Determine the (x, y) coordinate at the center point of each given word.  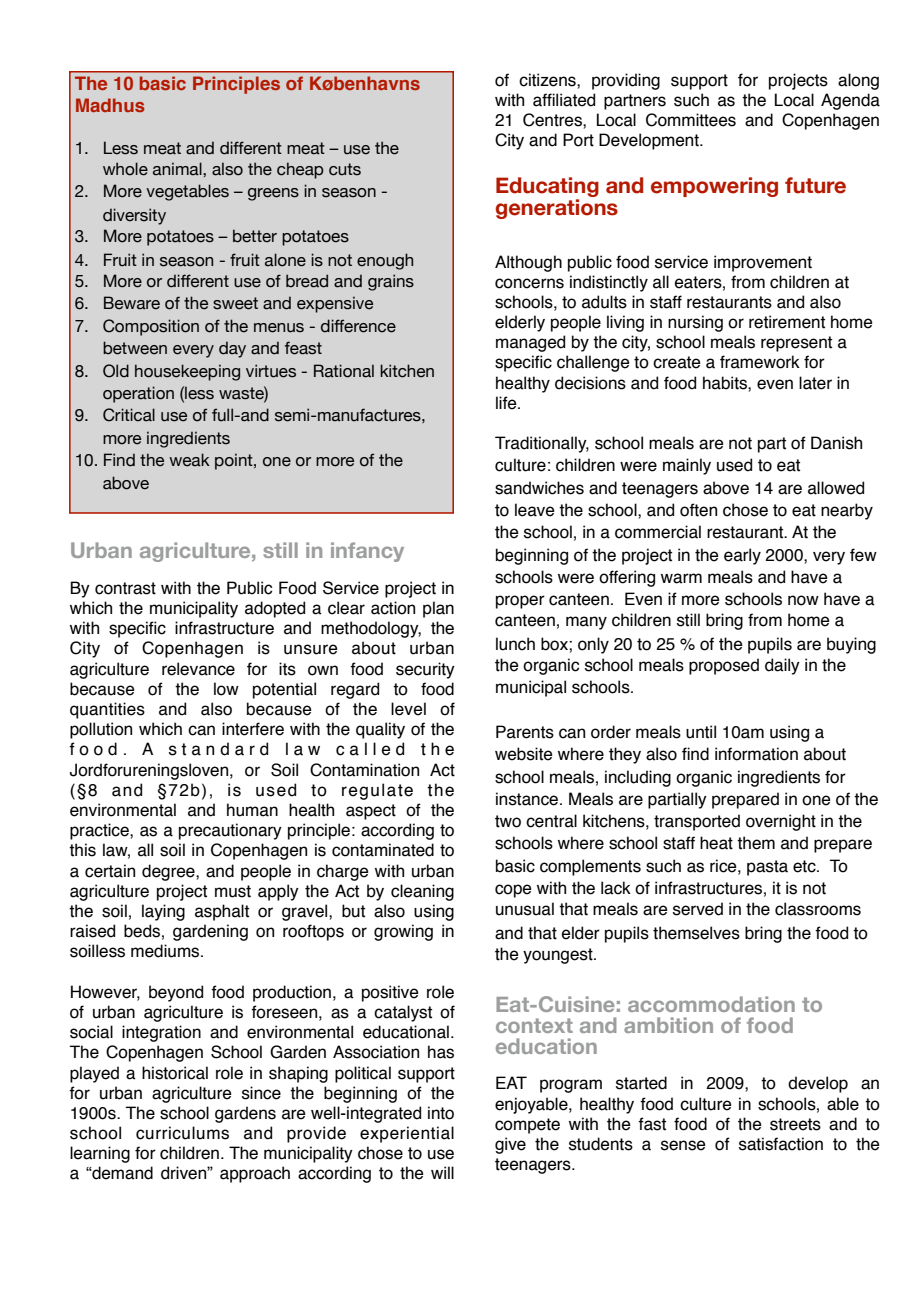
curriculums (182, 1133)
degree (169, 872)
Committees (691, 120)
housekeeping (187, 372)
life (507, 403)
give (510, 1145)
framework (760, 362)
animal (178, 169)
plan (438, 609)
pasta (767, 868)
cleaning (422, 892)
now (803, 600)
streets (795, 1124)
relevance (198, 669)
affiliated (564, 100)
